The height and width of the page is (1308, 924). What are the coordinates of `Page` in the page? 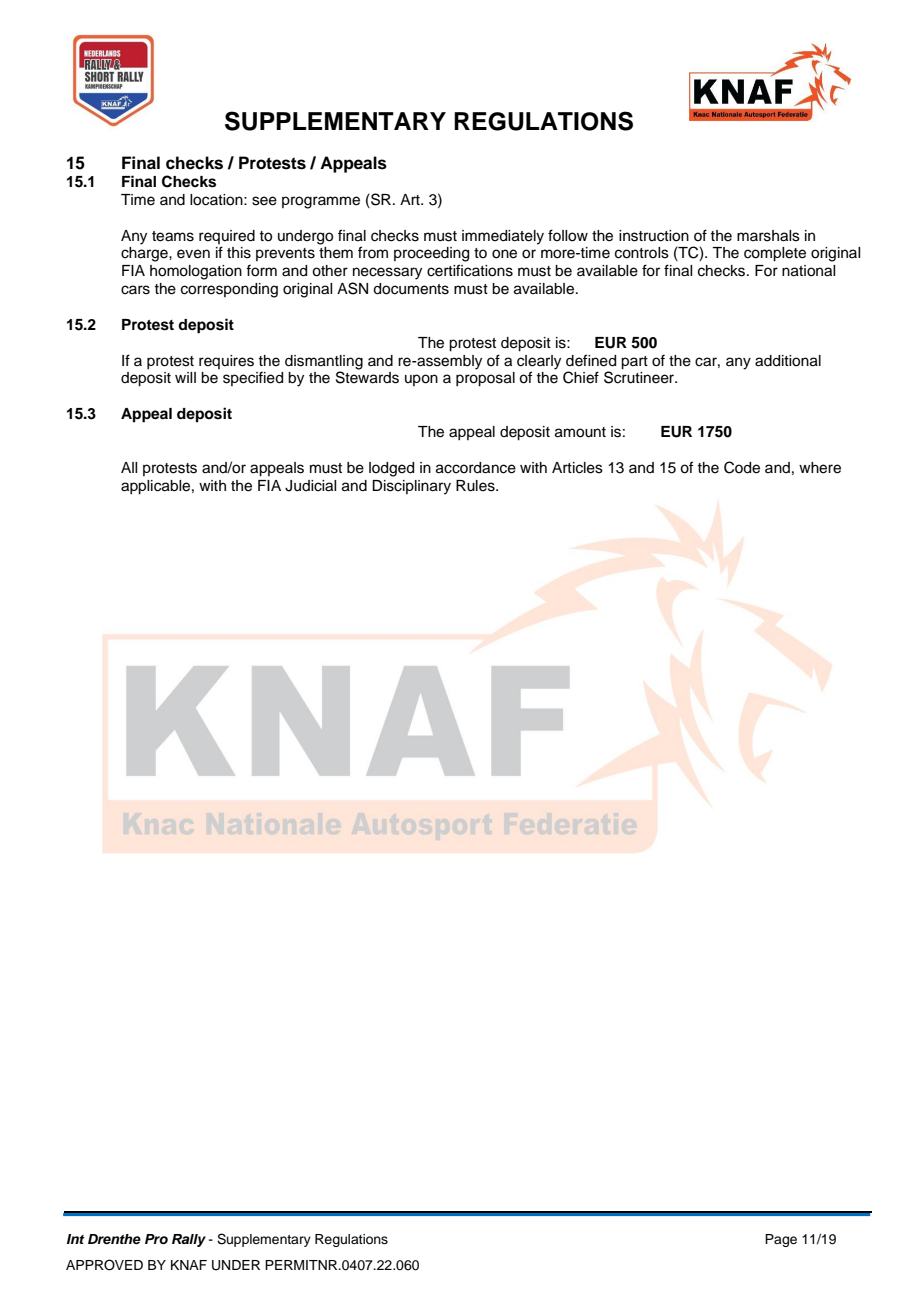 It's located at (781, 1240).
